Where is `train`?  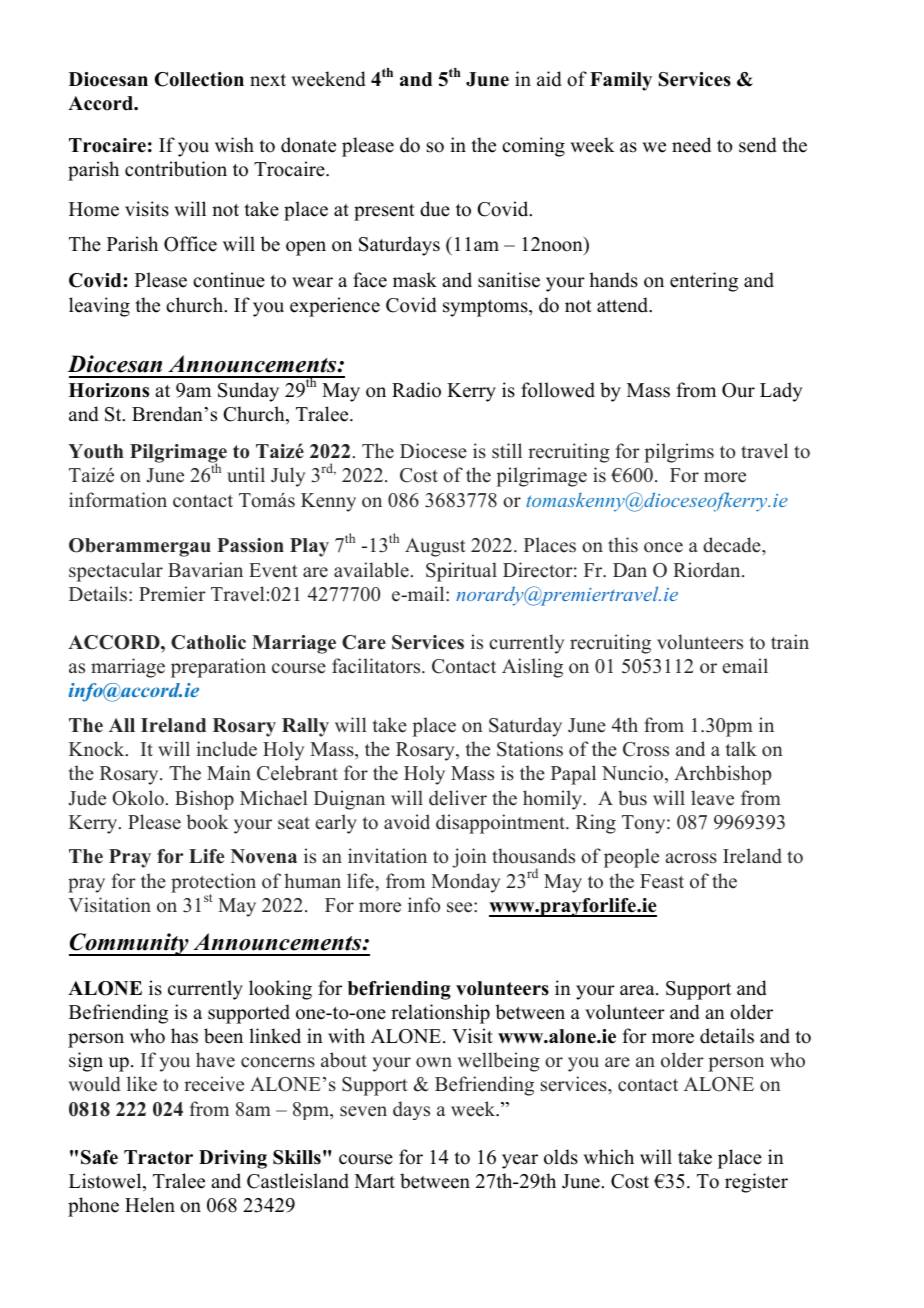 train is located at coordinates (790, 641).
